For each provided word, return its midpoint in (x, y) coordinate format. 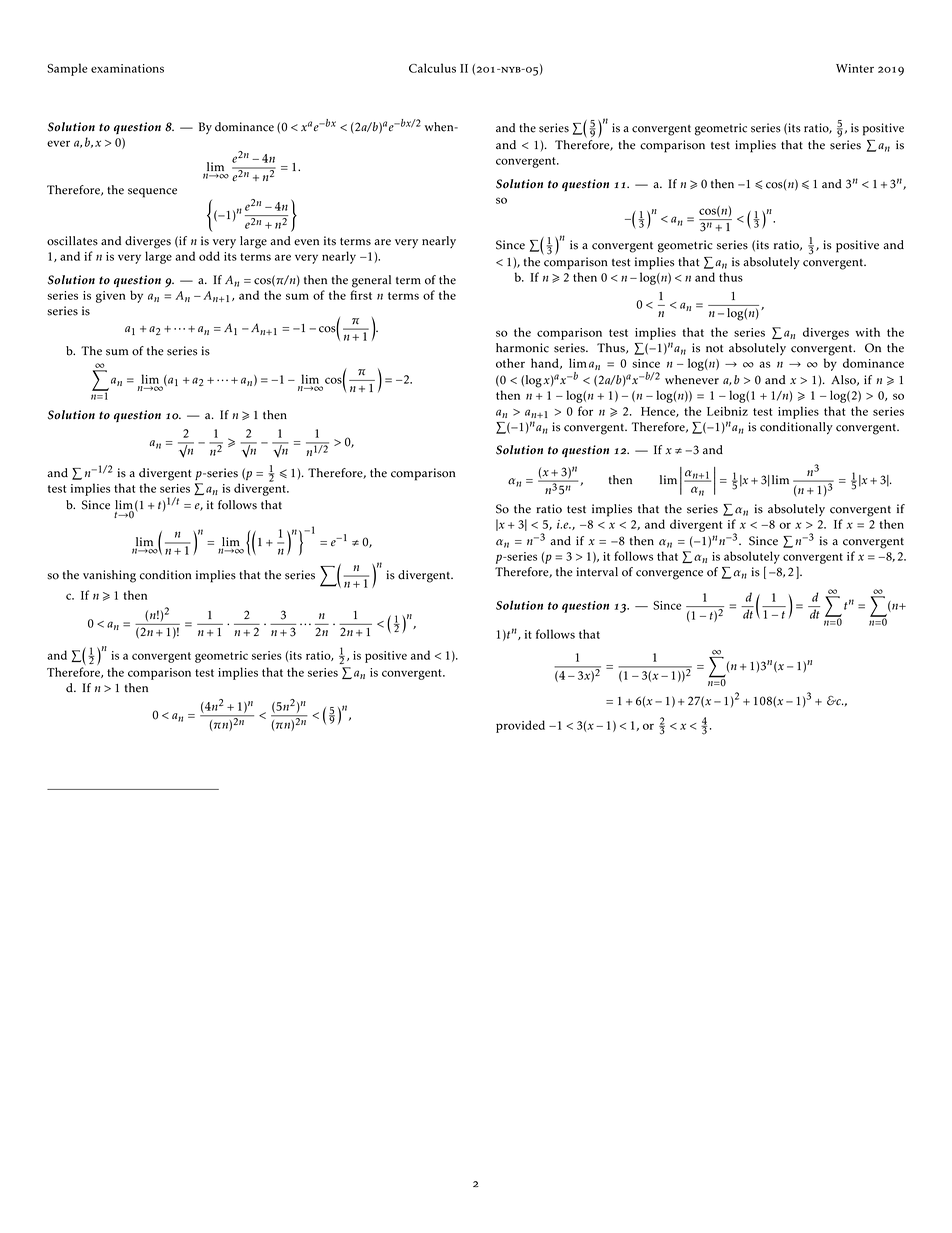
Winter (855, 68)
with (867, 332)
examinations (127, 68)
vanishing (109, 576)
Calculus (432, 68)
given (111, 297)
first (361, 295)
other (510, 363)
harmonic (522, 348)
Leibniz (727, 411)
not (714, 349)
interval (597, 572)
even (306, 242)
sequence (152, 193)
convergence (669, 575)
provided (520, 726)
